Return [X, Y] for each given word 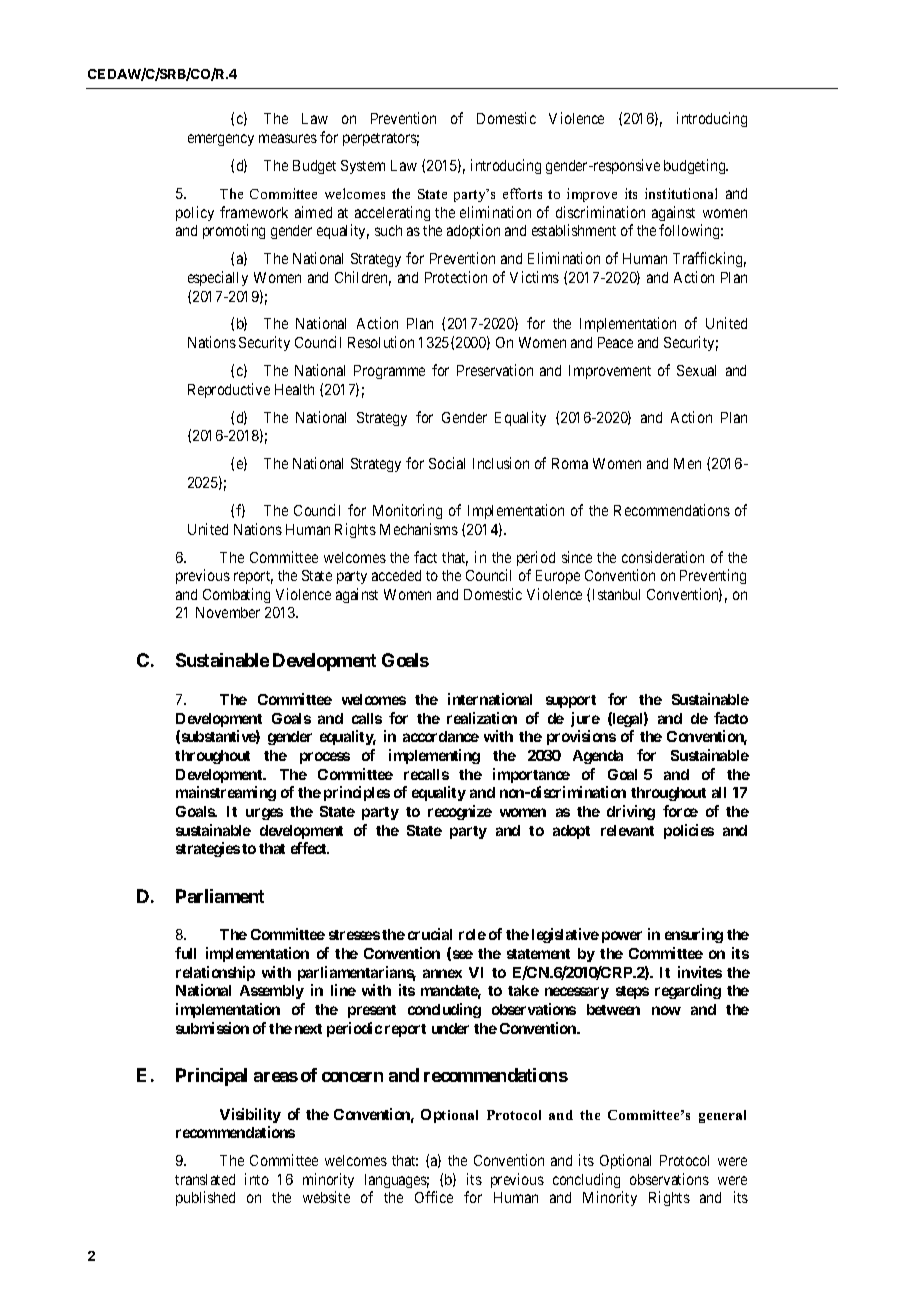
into [257, 1179]
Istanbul [616, 594]
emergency [221, 140]
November [228, 612]
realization [482, 718]
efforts [522, 193]
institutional [681, 193]
